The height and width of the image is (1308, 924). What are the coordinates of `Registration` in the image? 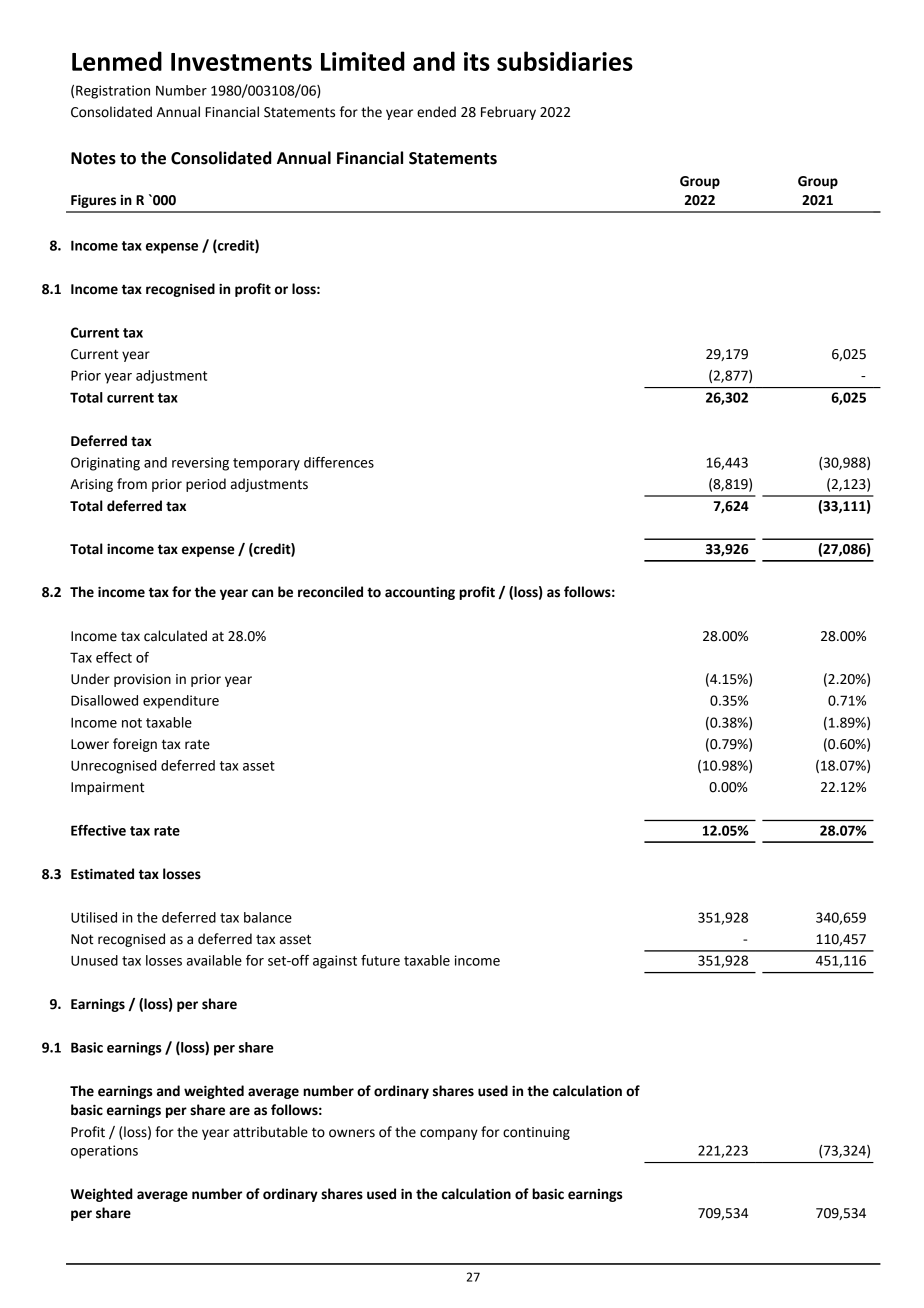 It's located at (113, 92).
